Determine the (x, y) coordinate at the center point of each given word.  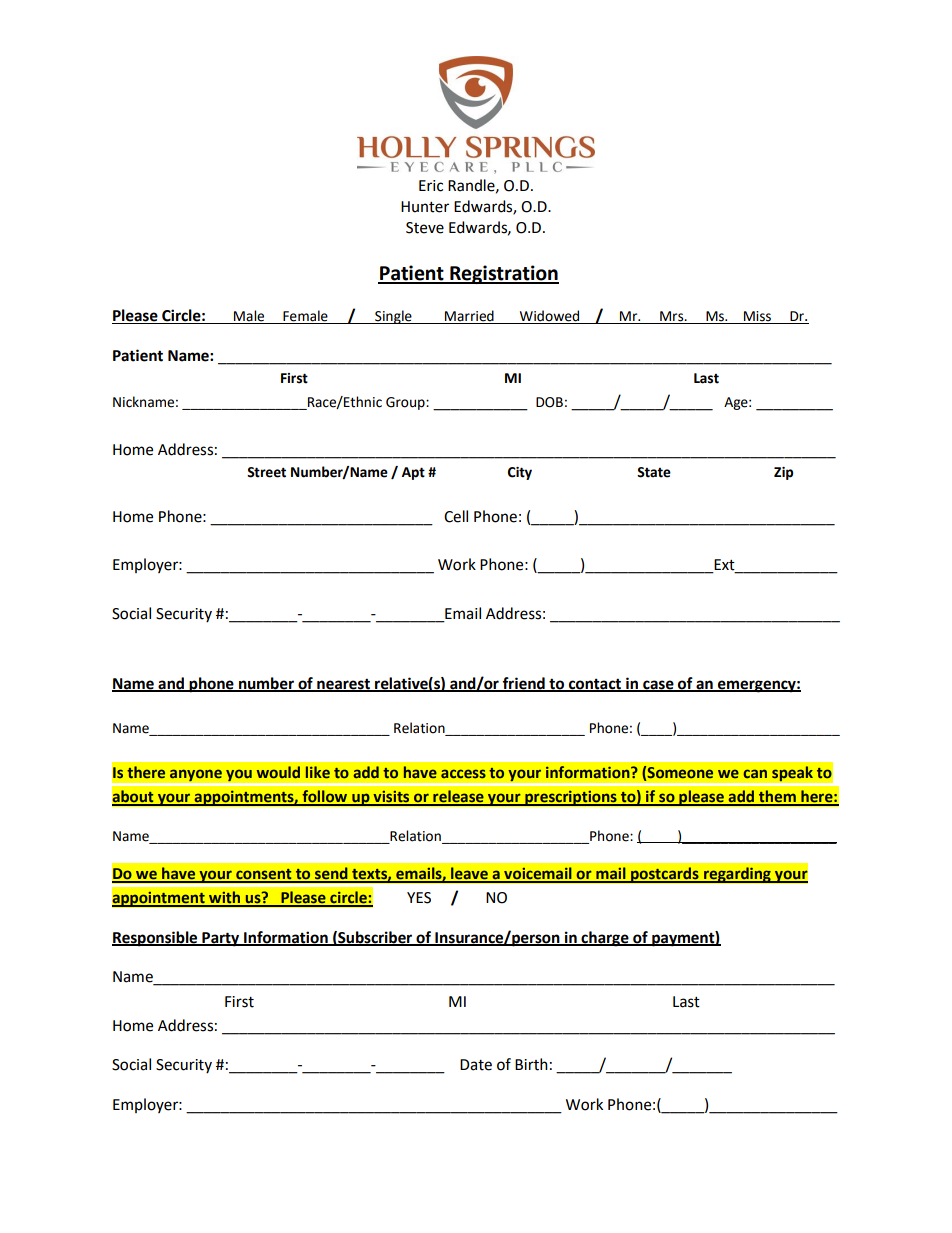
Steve (425, 228)
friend (524, 684)
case (658, 685)
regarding (737, 875)
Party (221, 939)
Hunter (425, 207)
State (654, 472)
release (458, 797)
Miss (758, 317)
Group (406, 403)
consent (264, 875)
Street (266, 472)
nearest (343, 684)
